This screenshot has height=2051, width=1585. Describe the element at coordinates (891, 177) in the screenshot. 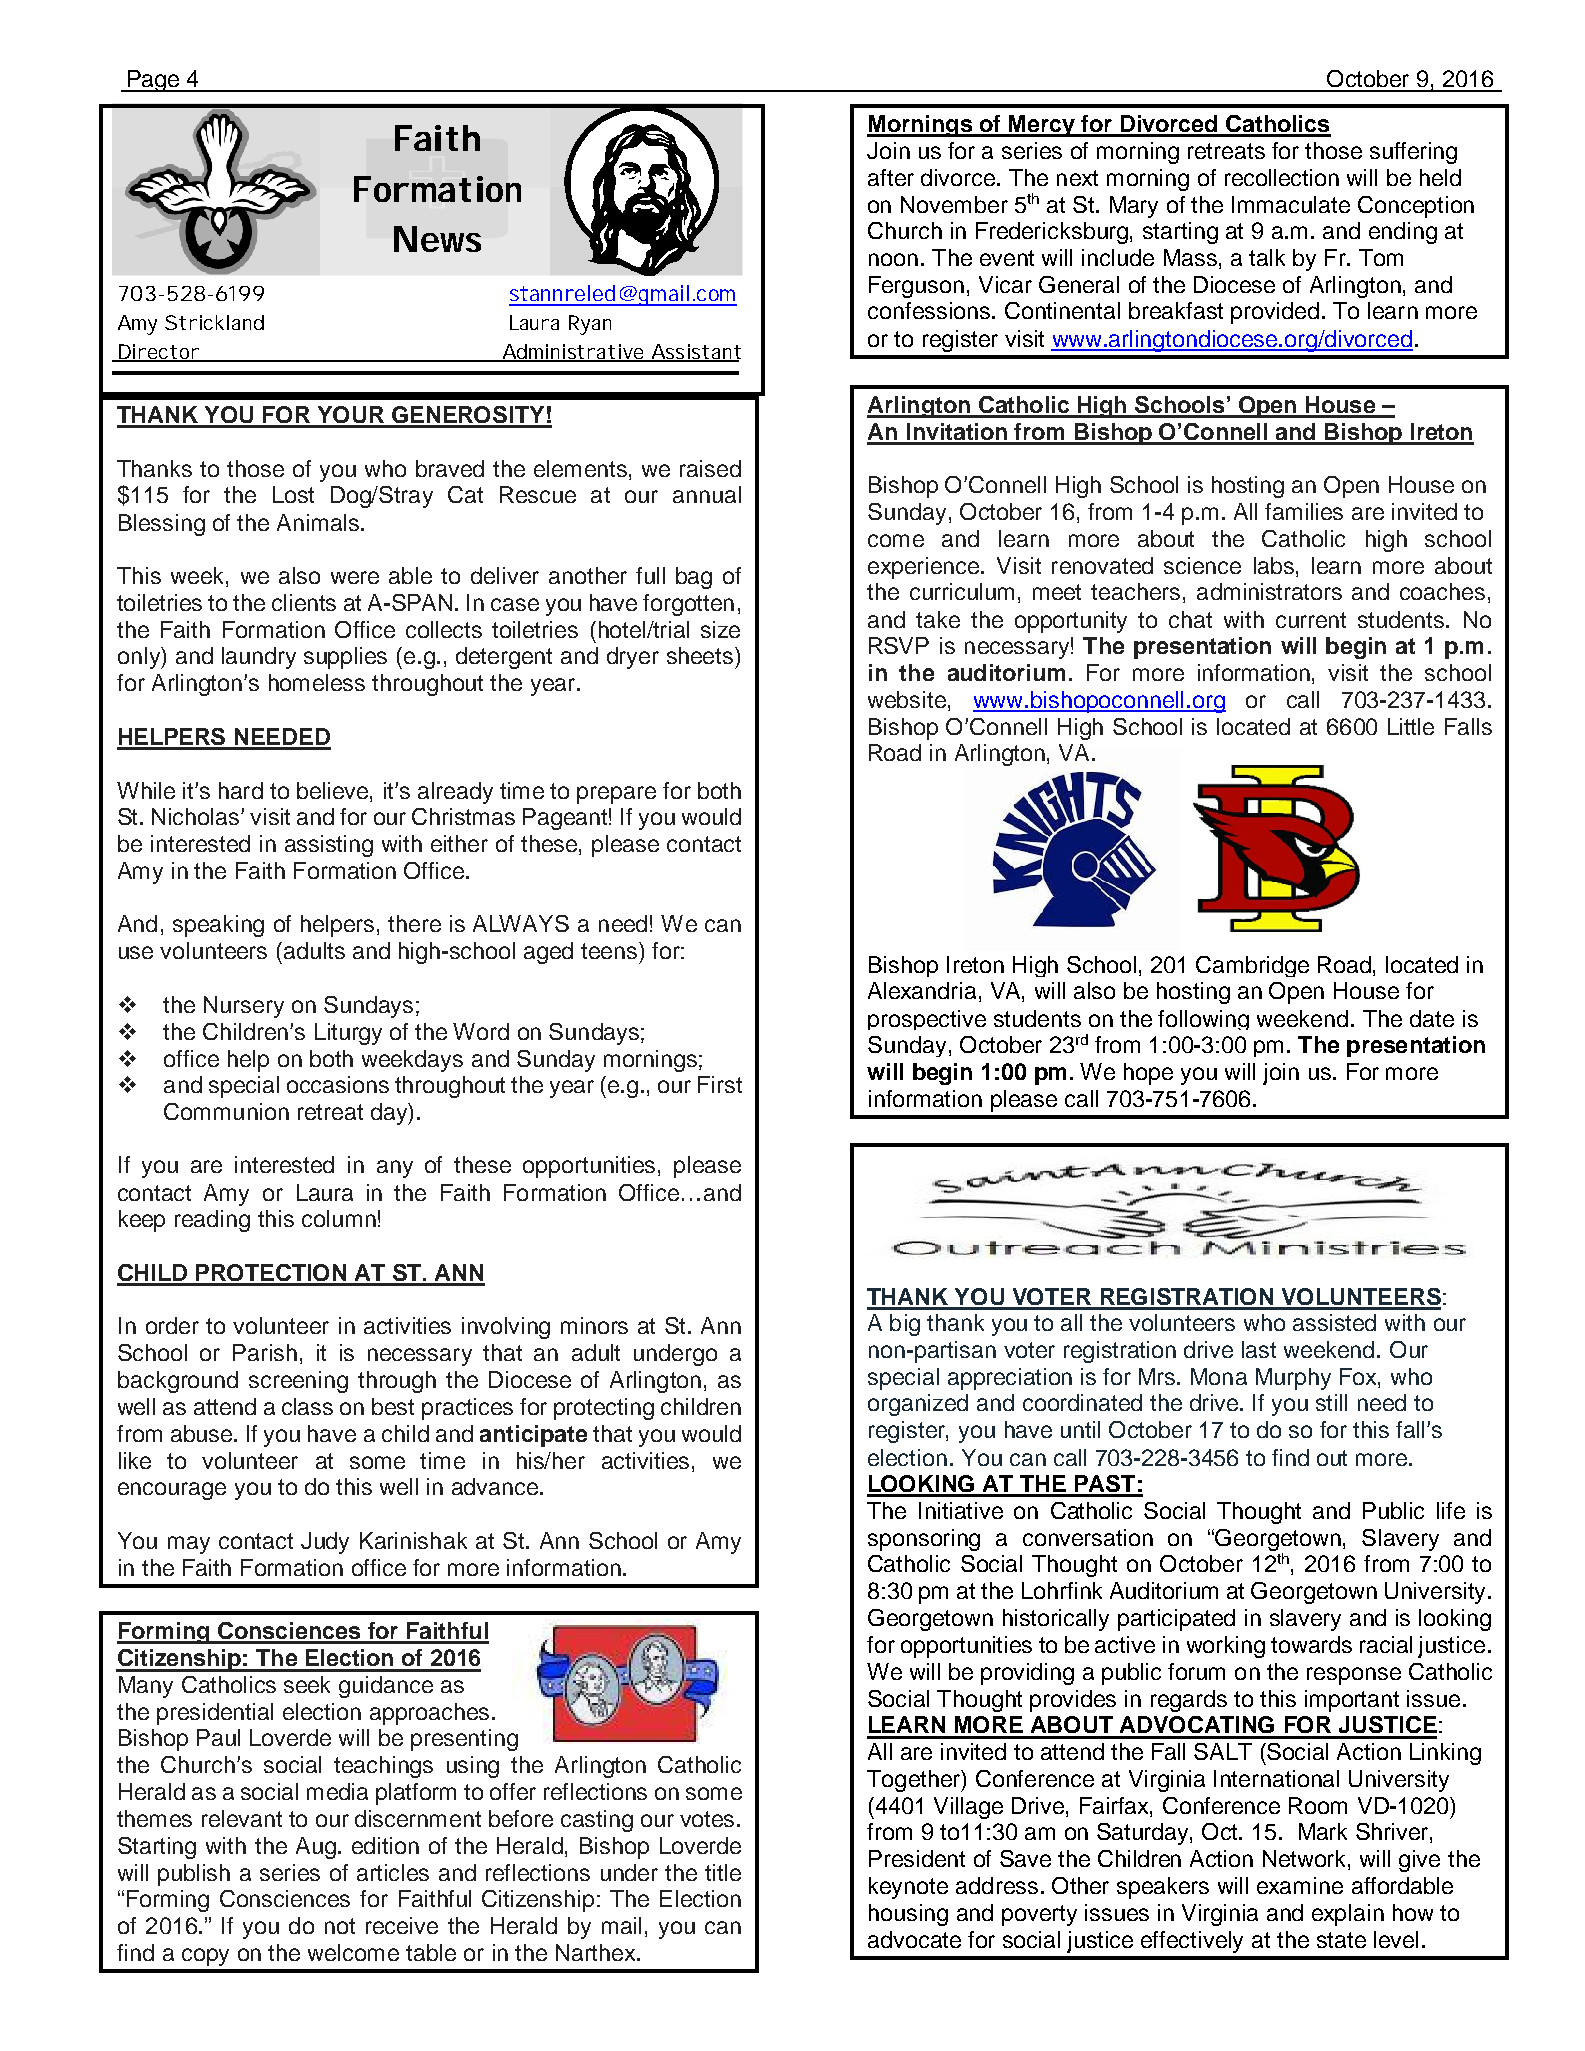

I see `after` at that location.
